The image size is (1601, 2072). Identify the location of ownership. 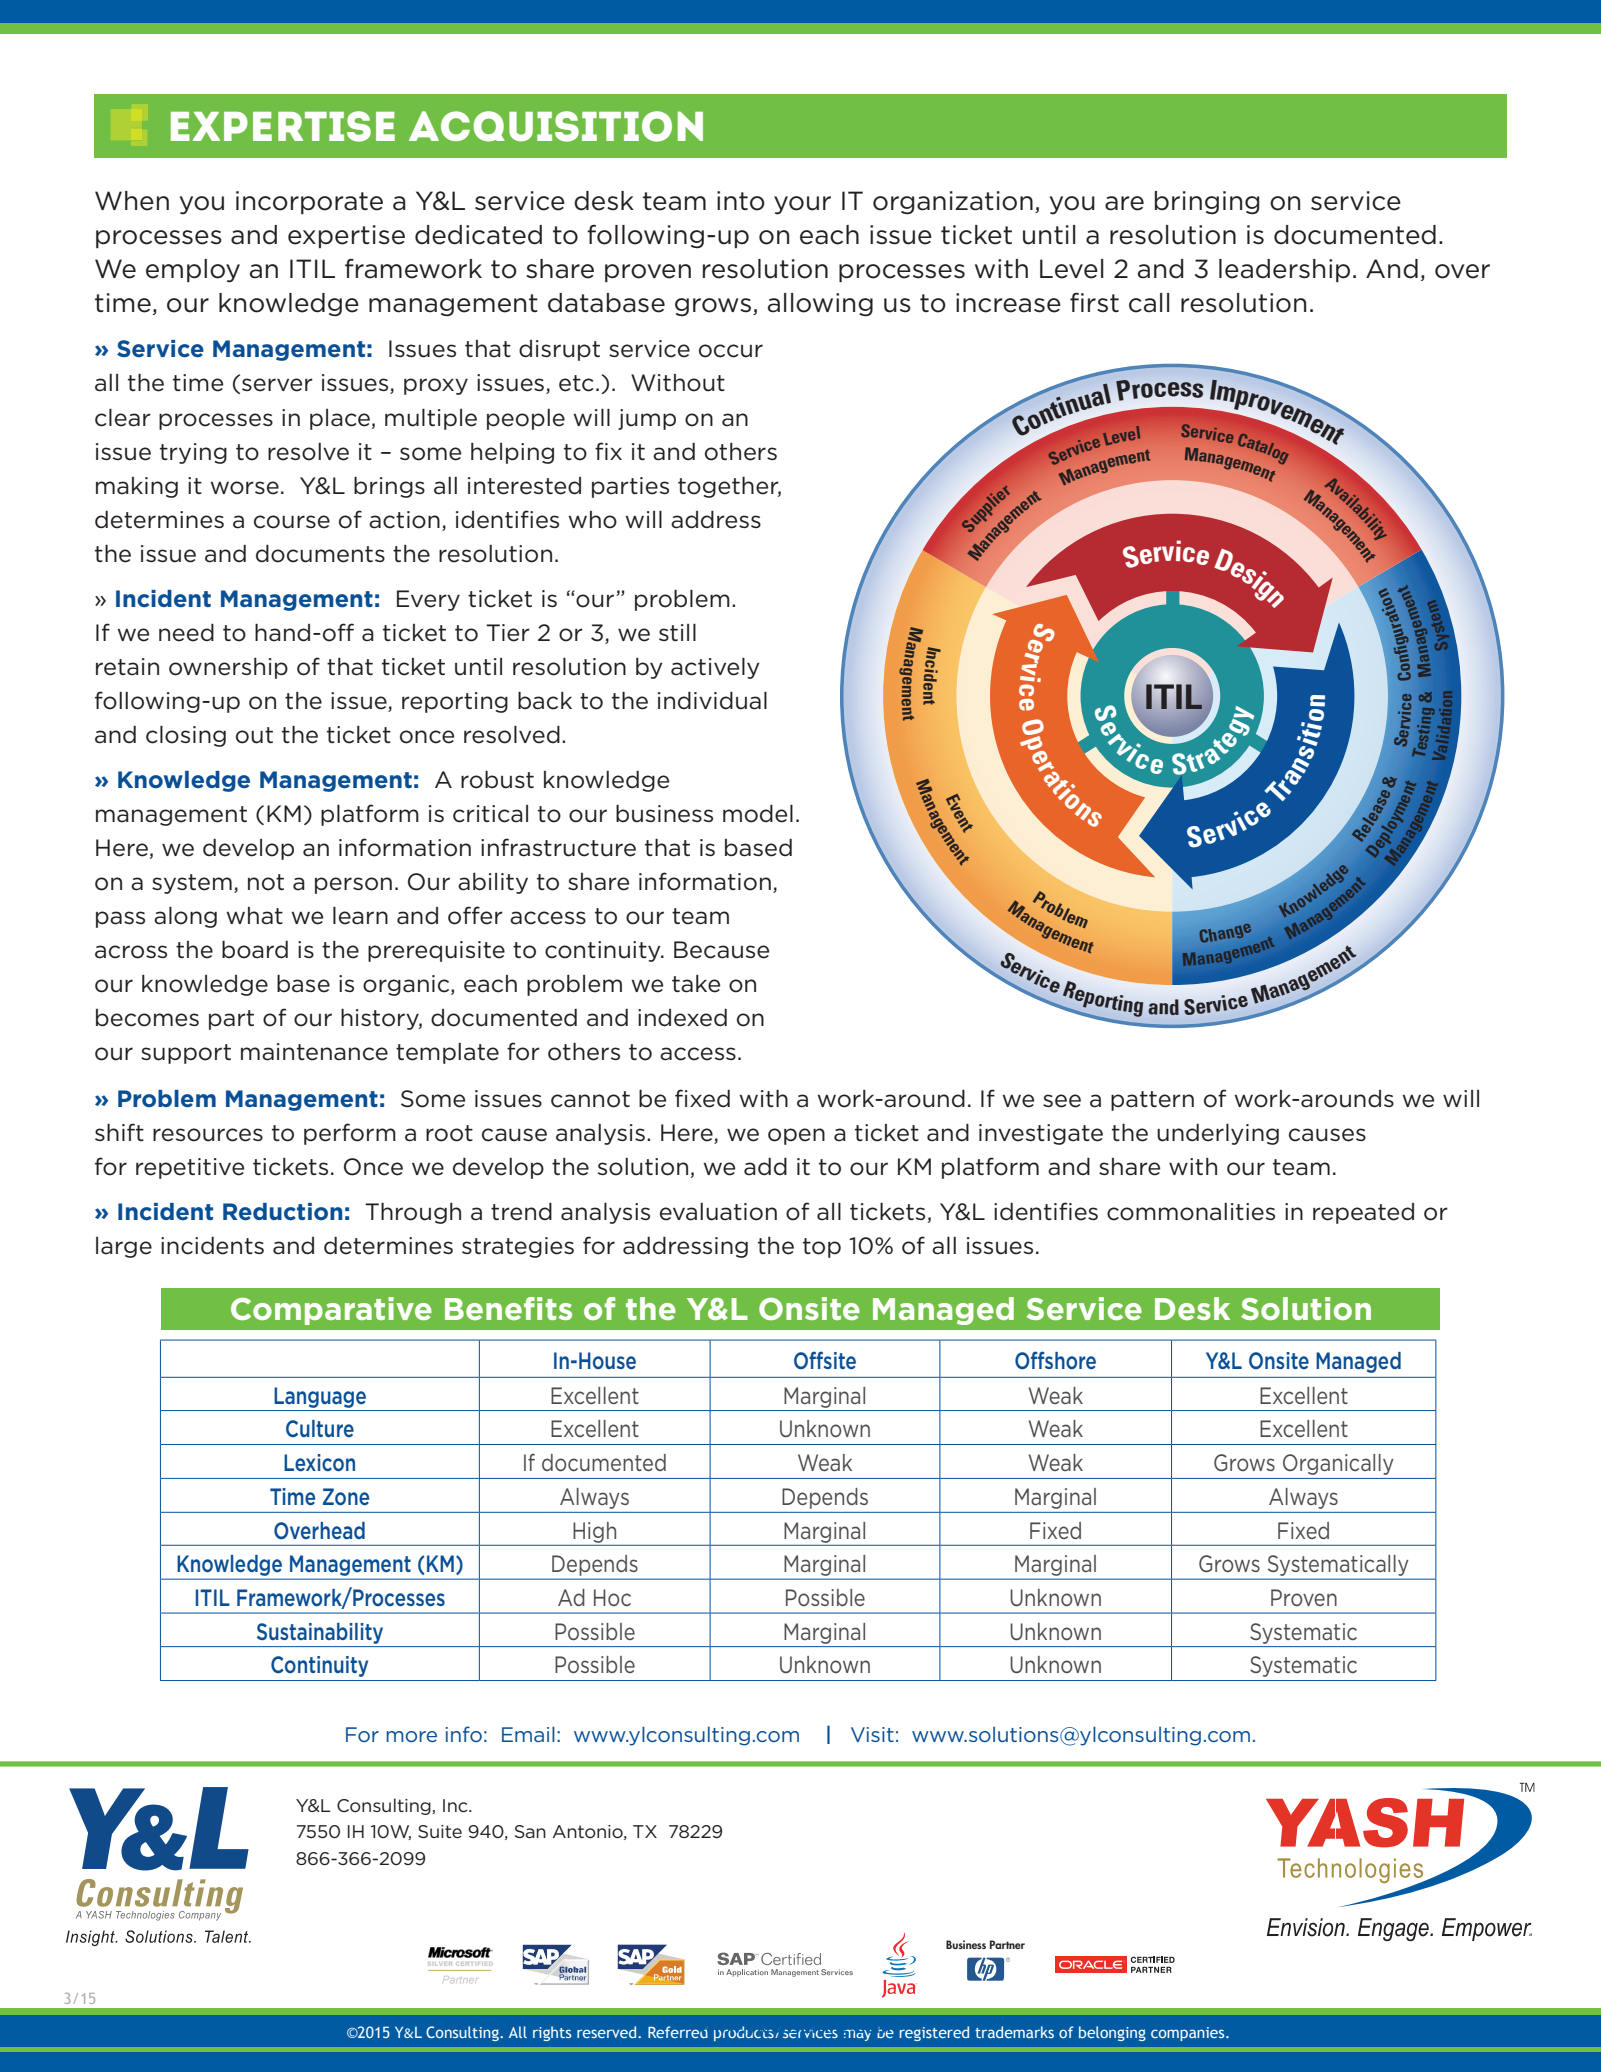
(228, 668).
